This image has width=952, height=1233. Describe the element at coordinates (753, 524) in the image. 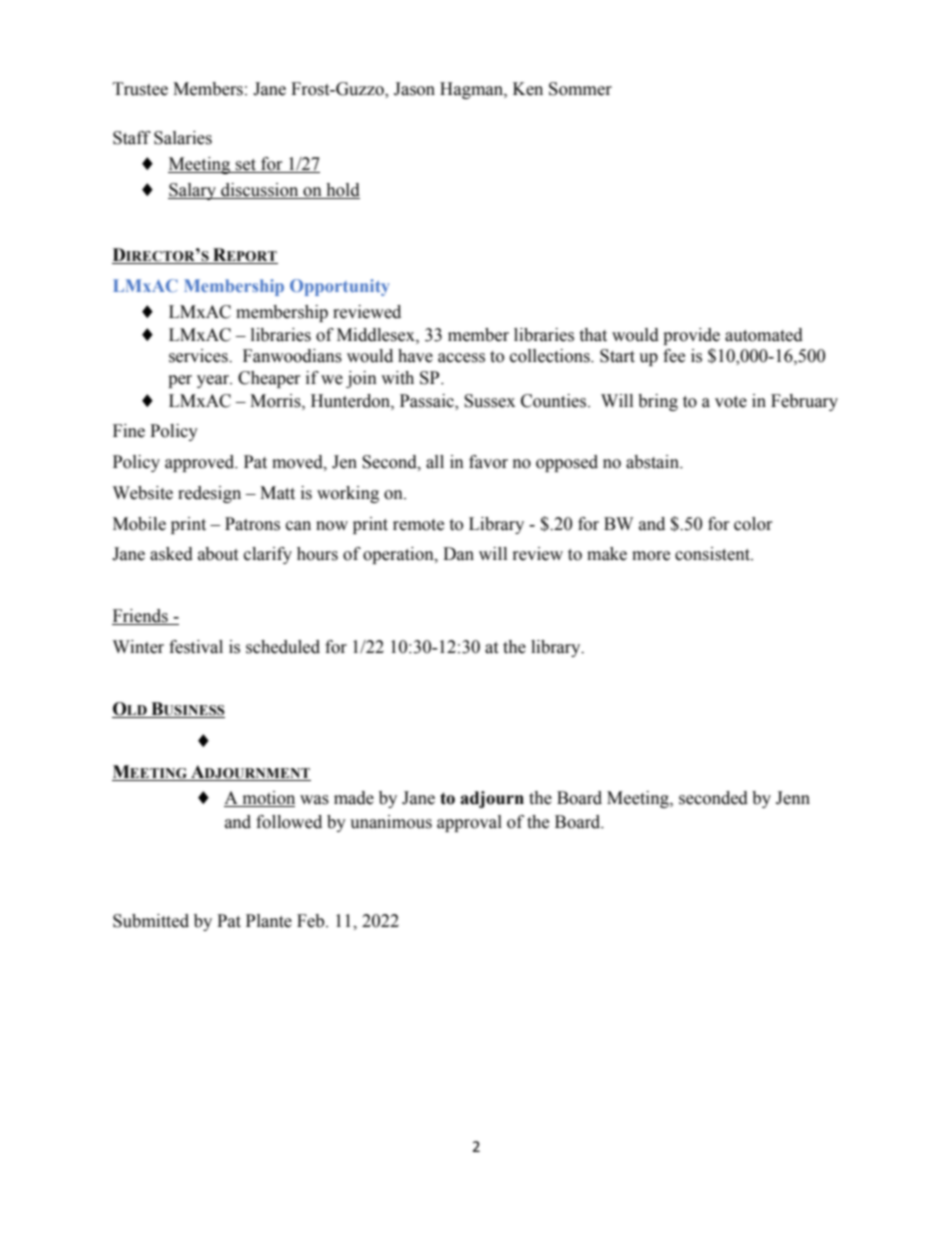

I see `color` at that location.
